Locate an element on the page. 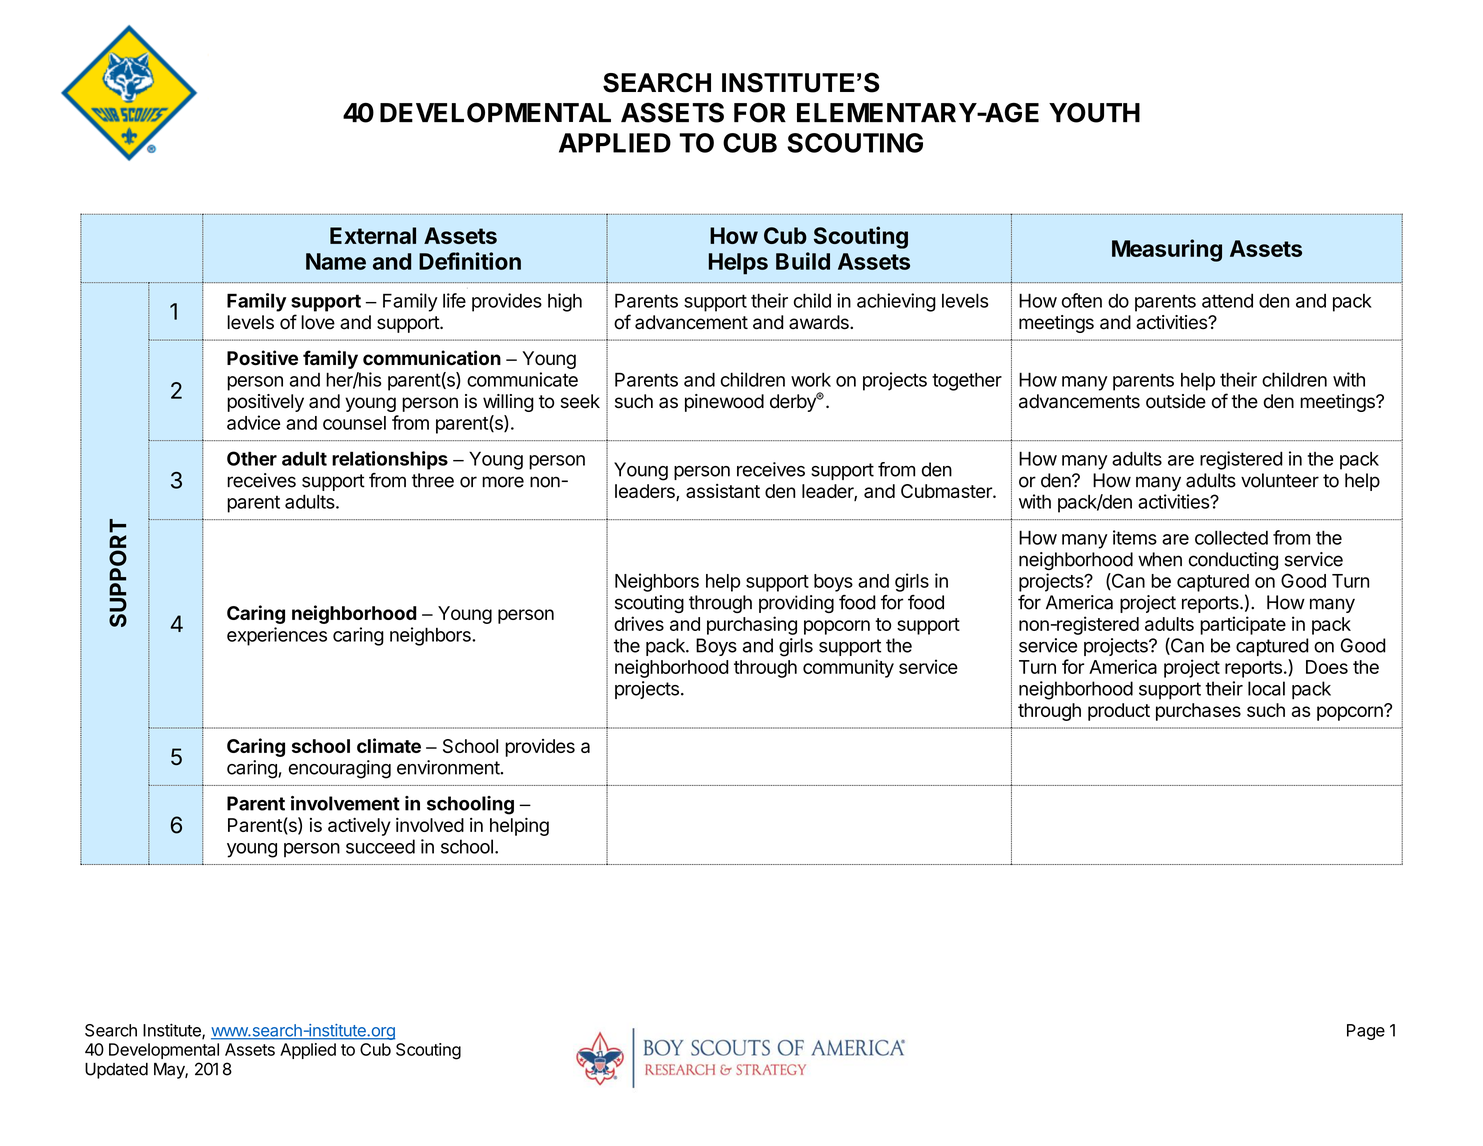 This image has height=1146, width=1483. purchases is located at coordinates (1198, 712).
